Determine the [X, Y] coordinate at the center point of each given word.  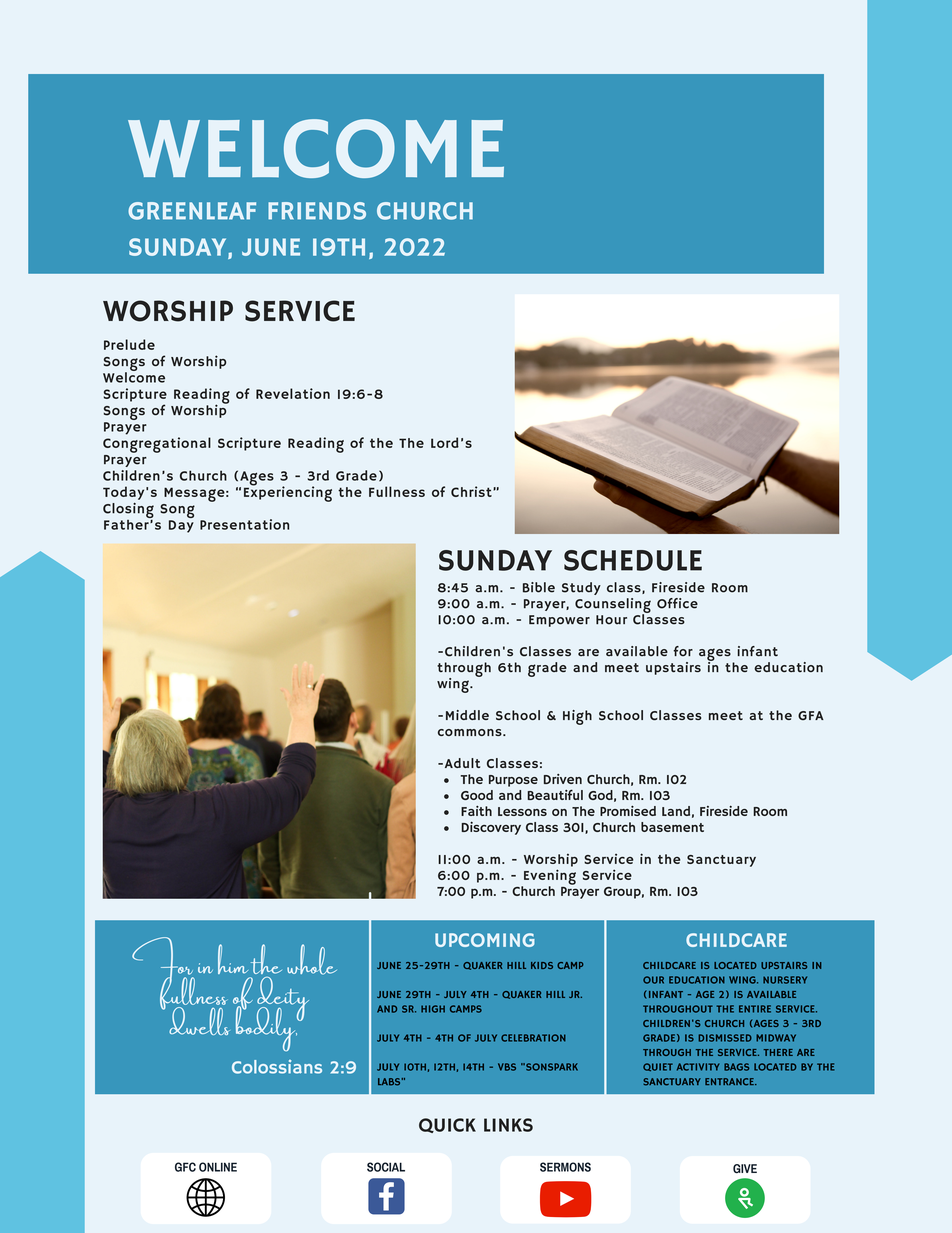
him [233, 959]
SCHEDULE [633, 560]
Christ [472, 491]
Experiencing [288, 493]
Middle [467, 715]
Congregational [157, 445]
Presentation [244, 524]
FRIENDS [317, 211]
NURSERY [785, 980]
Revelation [293, 393]
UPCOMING [485, 940]
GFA [811, 715]
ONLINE [218, 1167]
